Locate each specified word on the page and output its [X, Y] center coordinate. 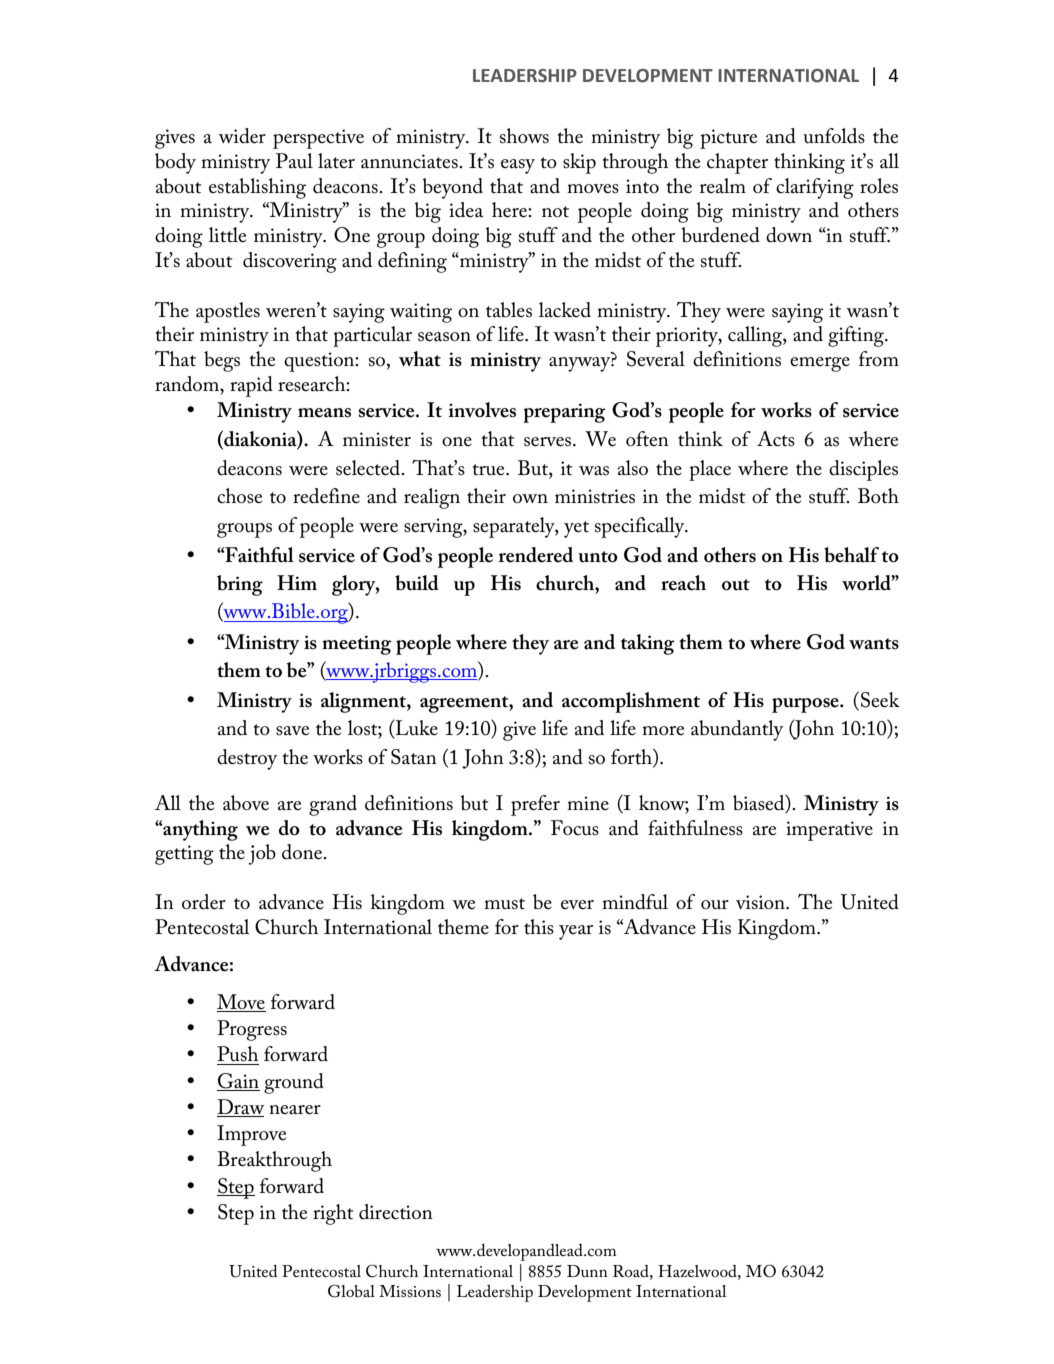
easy [518, 166]
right [333, 1214]
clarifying [815, 188]
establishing [257, 188]
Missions [410, 1291]
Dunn [587, 1271]
